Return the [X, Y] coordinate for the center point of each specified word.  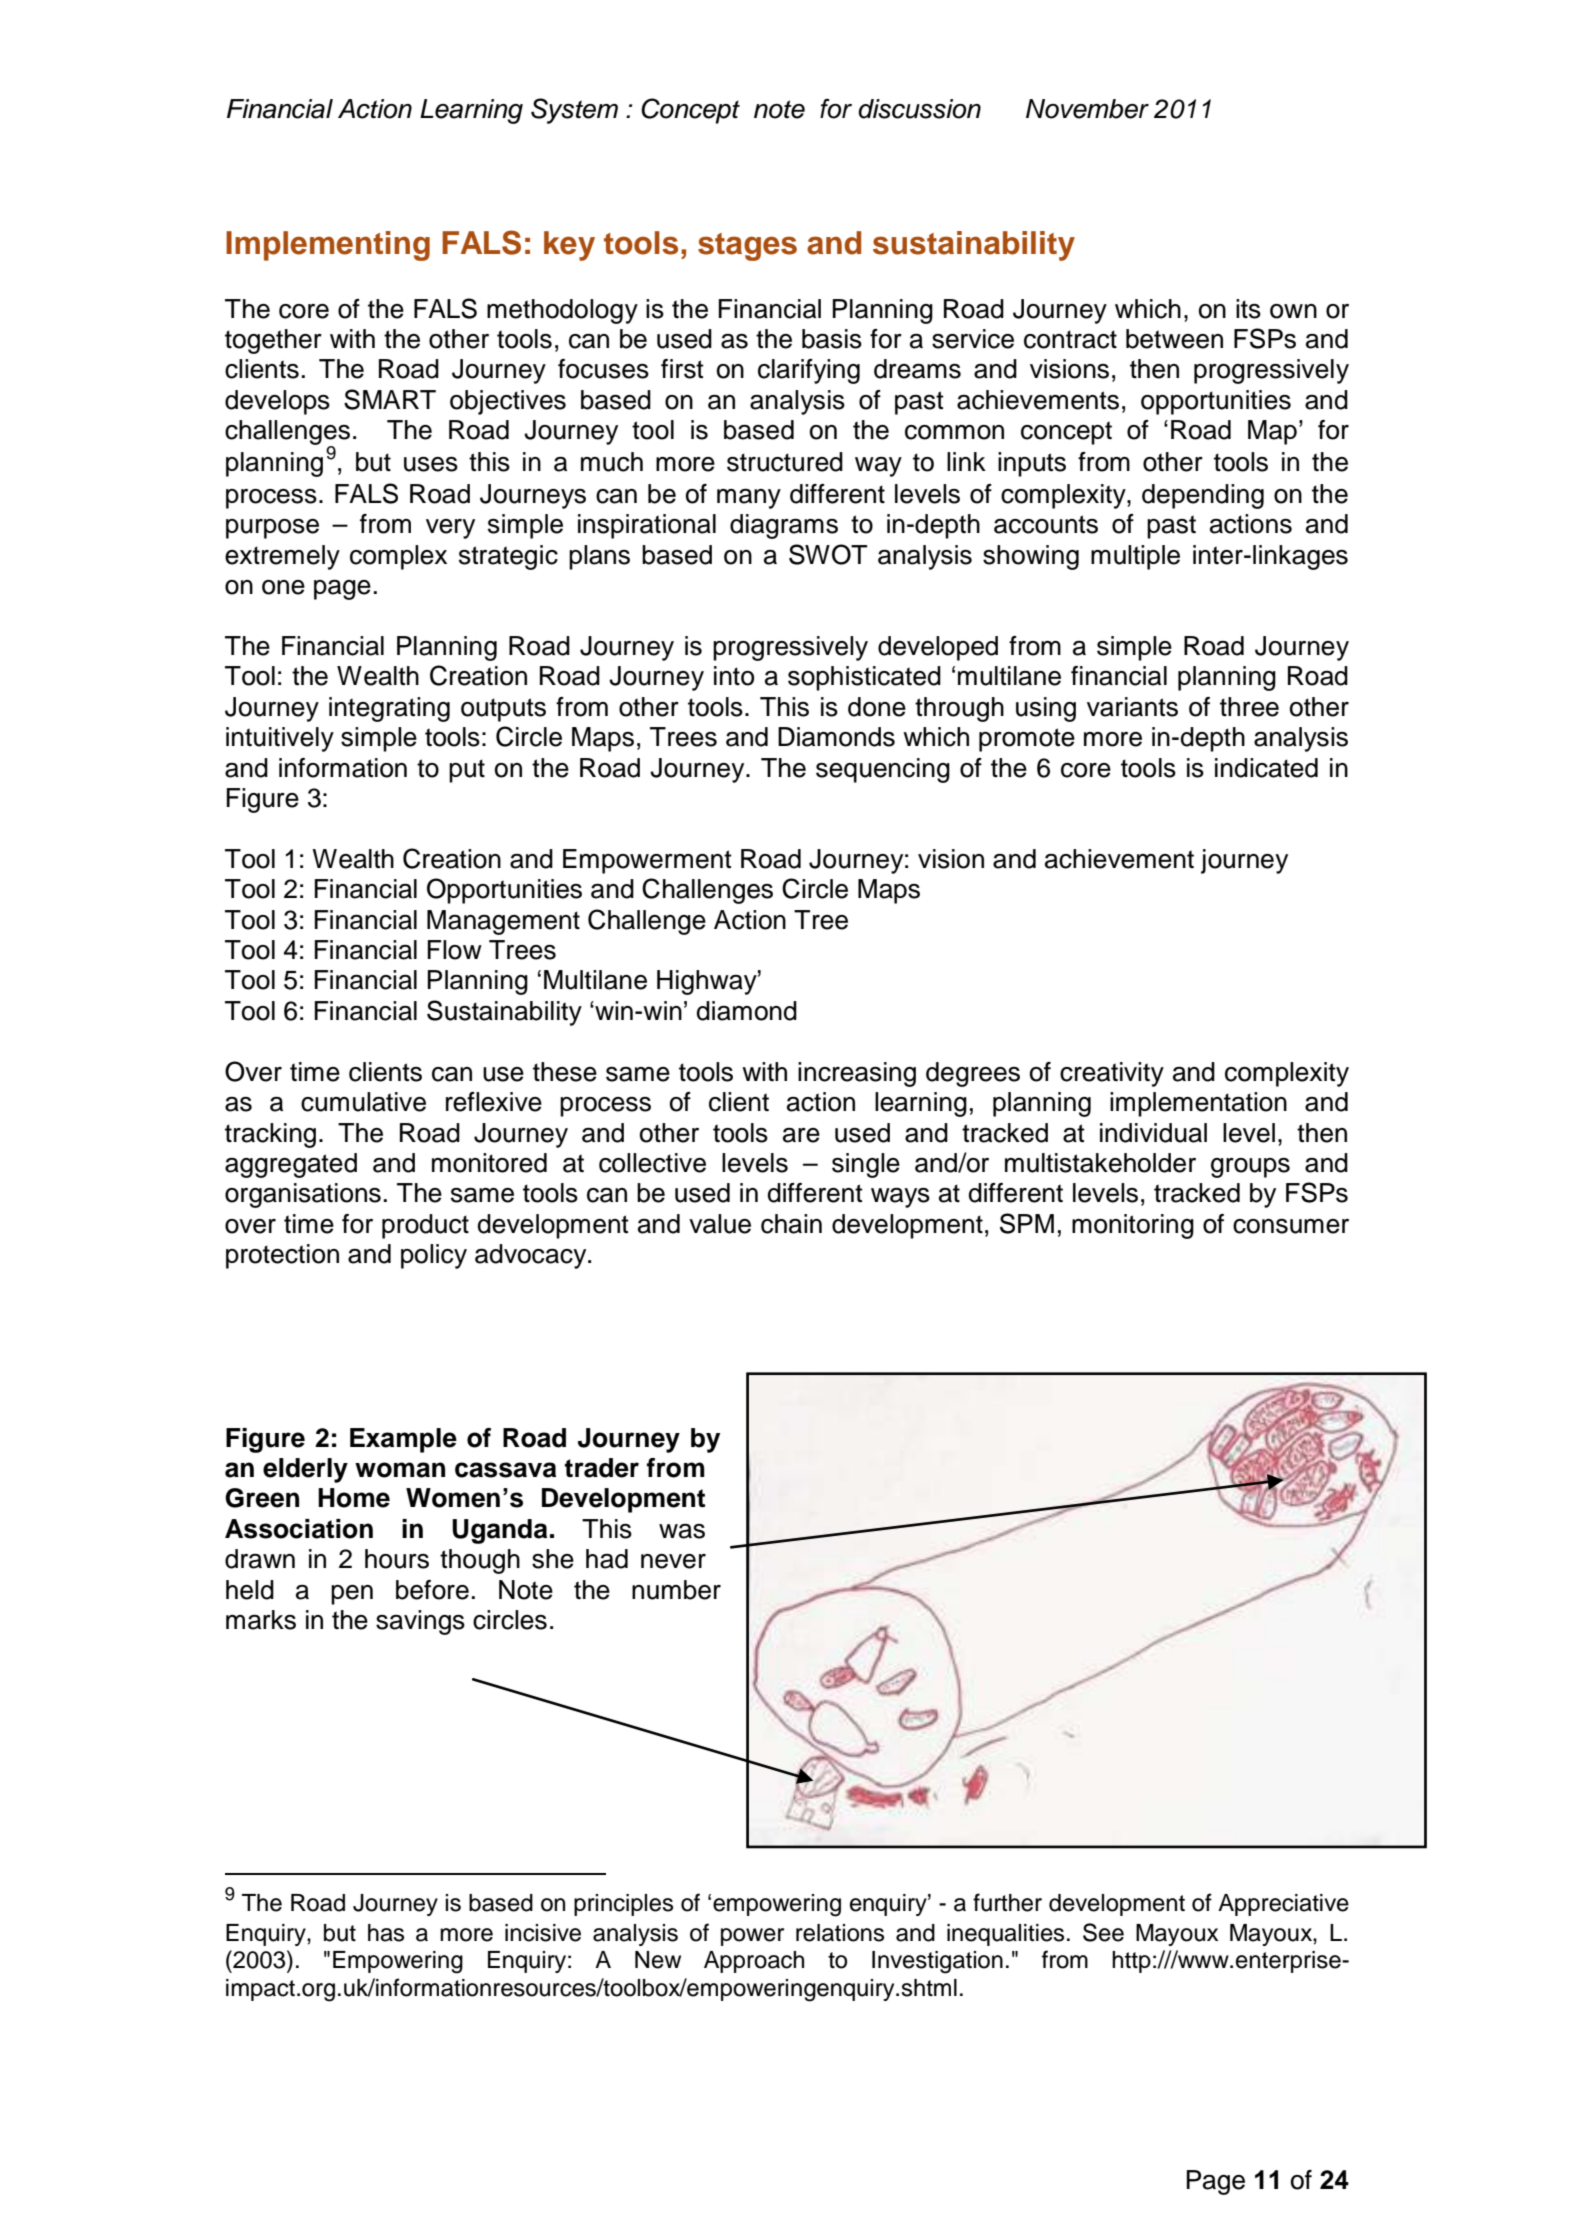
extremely [282, 557]
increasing [857, 1074]
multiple [1135, 557]
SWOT [828, 554]
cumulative [363, 1102]
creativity [1112, 1074]
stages [747, 247]
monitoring [1133, 1226]
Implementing [328, 246]
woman [400, 1470]
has [386, 1933]
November [1087, 109]
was [682, 1531]
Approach [754, 1962]
